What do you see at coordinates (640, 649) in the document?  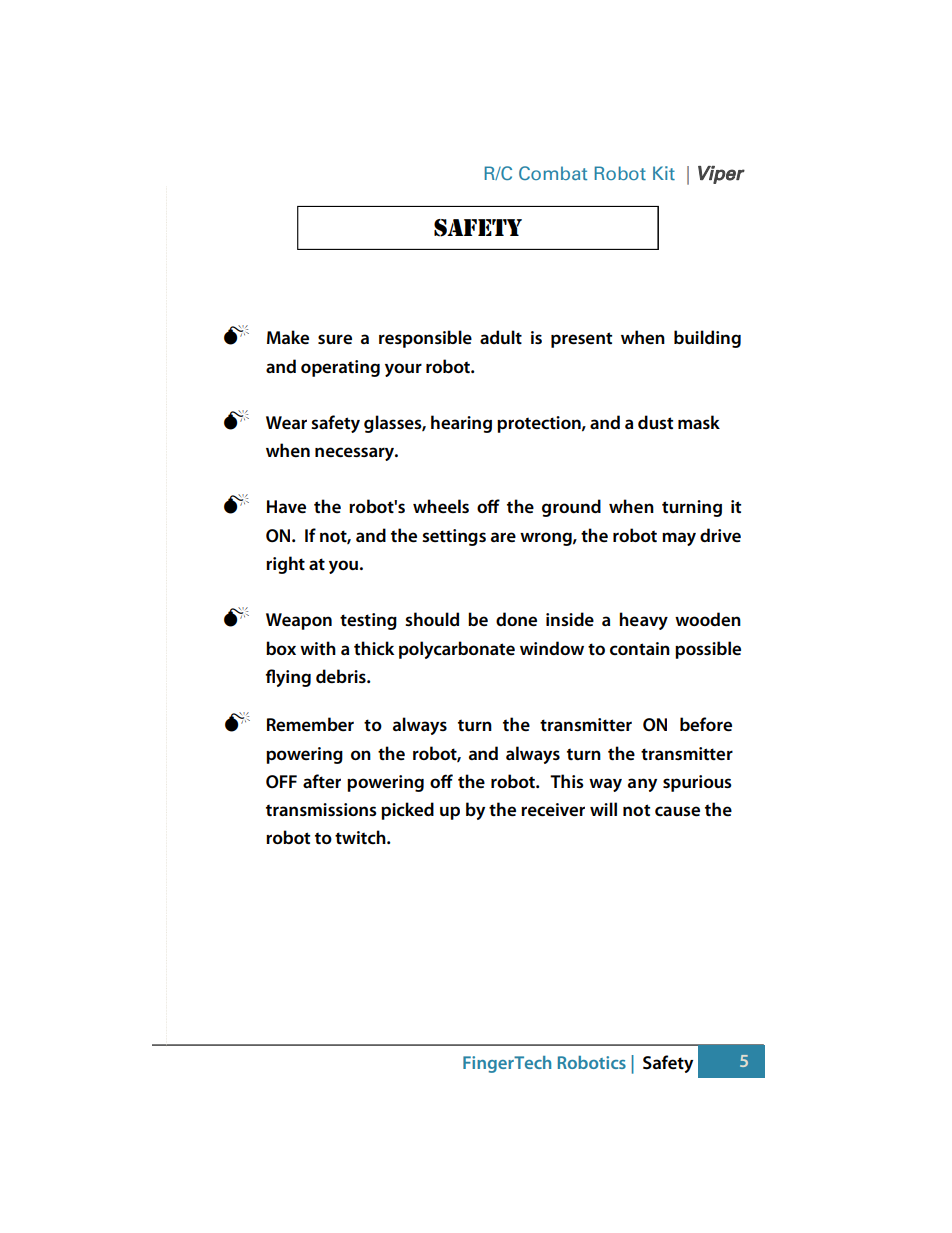 I see `contain` at bounding box center [640, 649].
